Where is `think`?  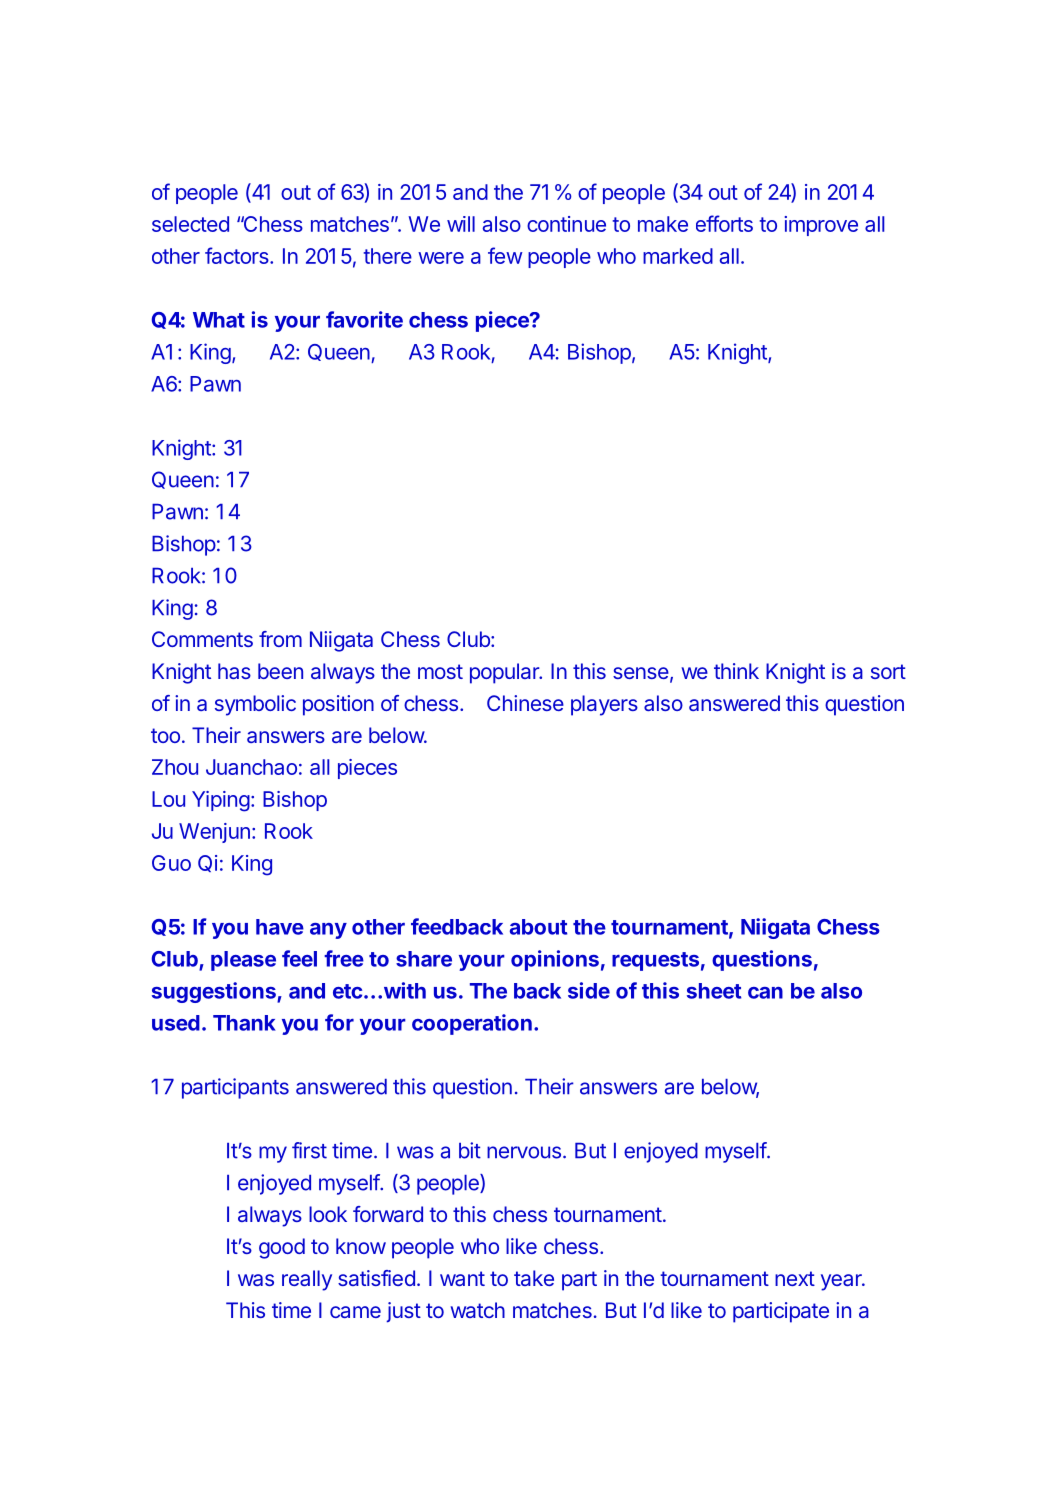
think is located at coordinates (736, 671).
